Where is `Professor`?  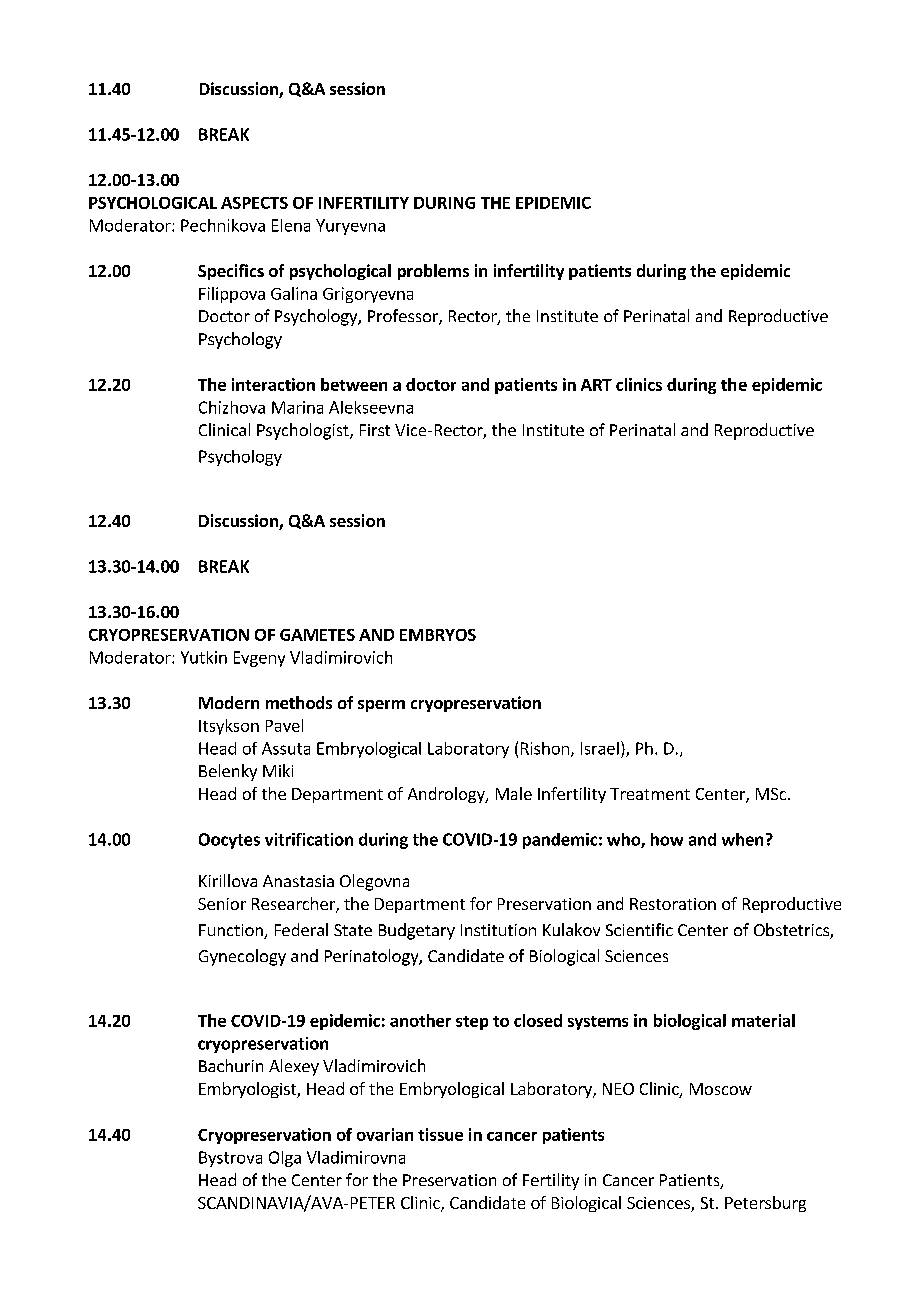 Professor is located at coordinates (404, 317).
